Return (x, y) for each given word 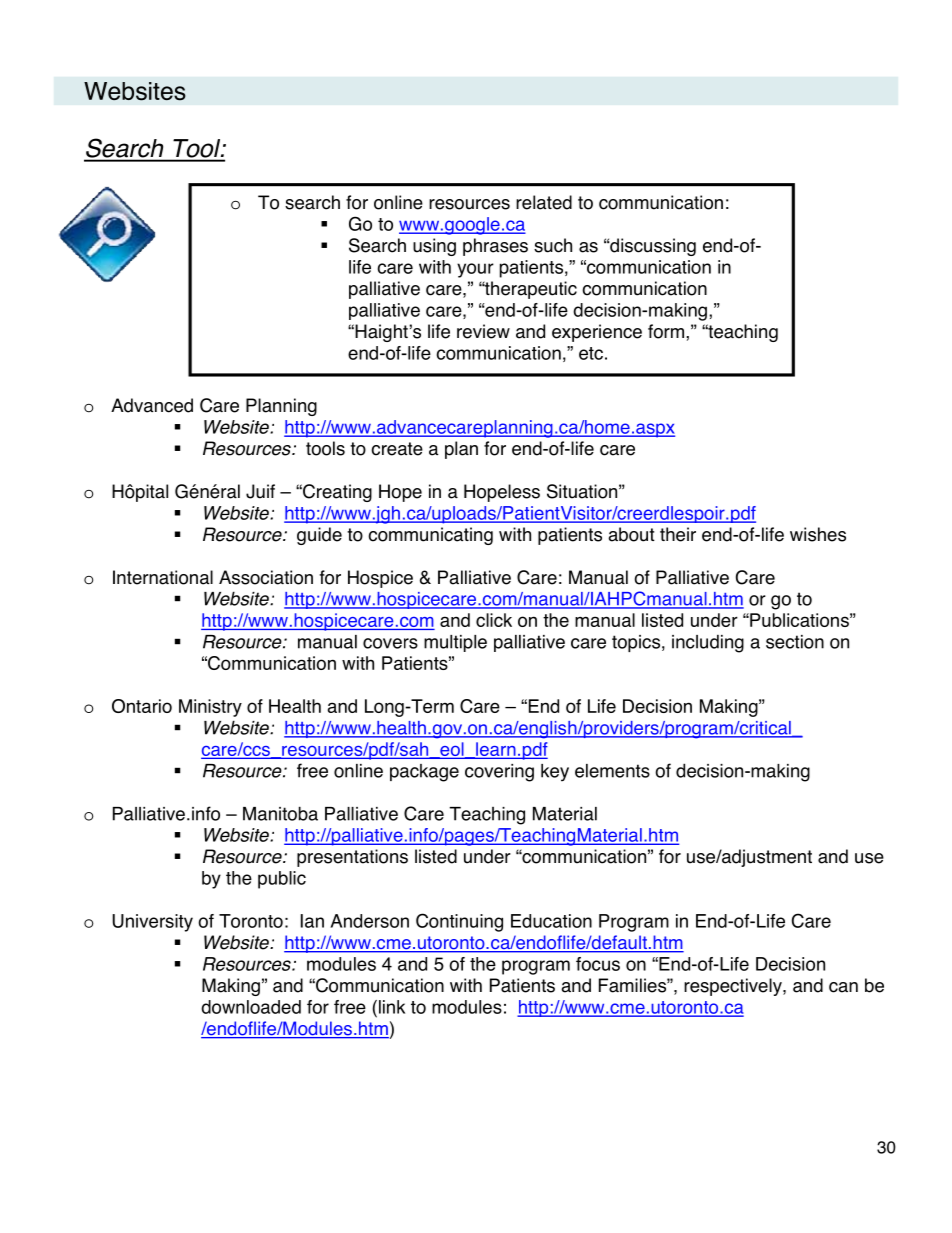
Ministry (210, 708)
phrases (495, 247)
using (434, 247)
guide (319, 536)
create (397, 449)
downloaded (251, 1007)
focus (598, 964)
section (795, 642)
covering (499, 773)
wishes (818, 534)
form (667, 331)
